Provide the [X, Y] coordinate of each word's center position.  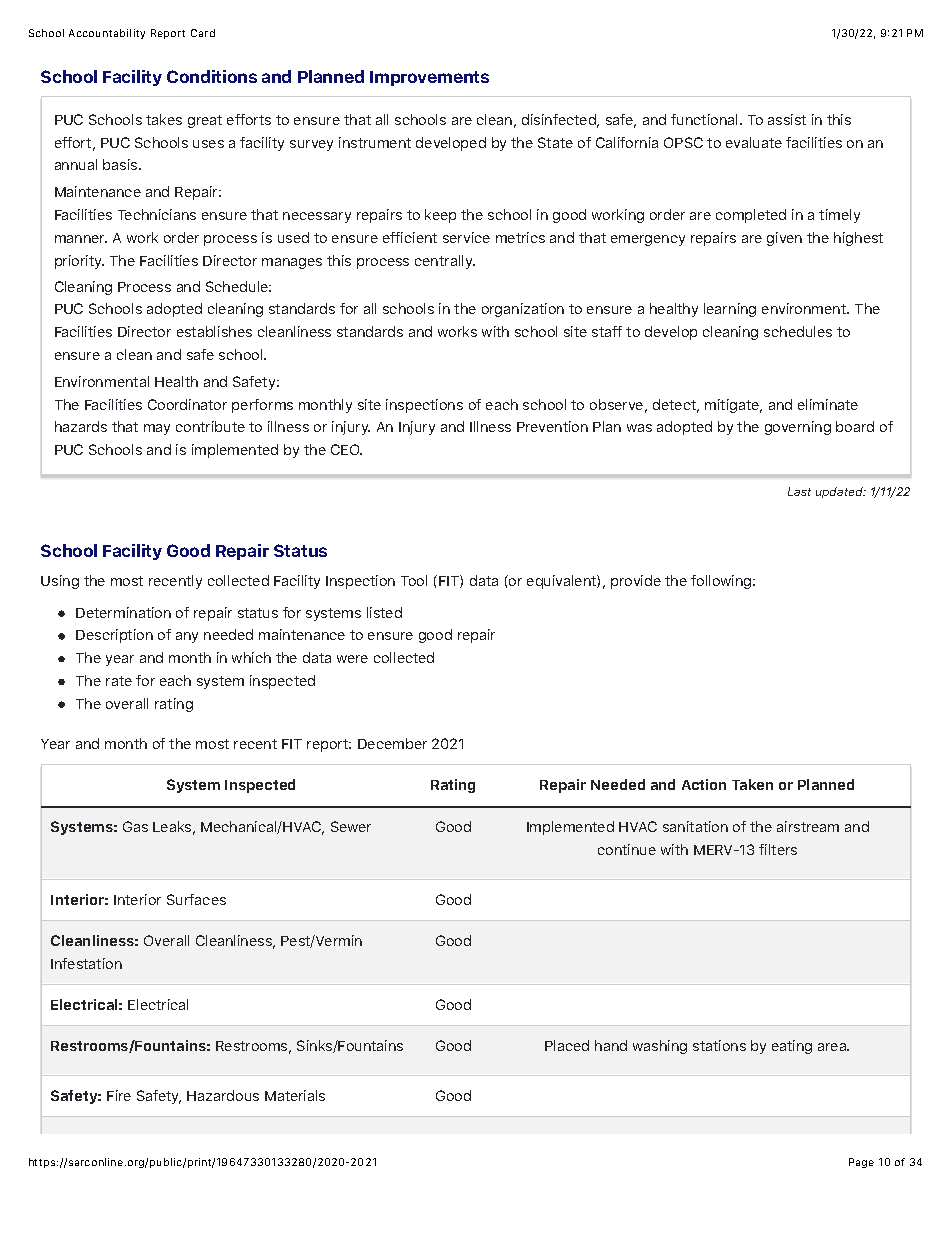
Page [861, 1163]
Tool [414, 580]
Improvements [429, 78]
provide [636, 582]
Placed [567, 1045]
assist [787, 119]
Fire [119, 1095]
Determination [123, 612]
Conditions [212, 76]
